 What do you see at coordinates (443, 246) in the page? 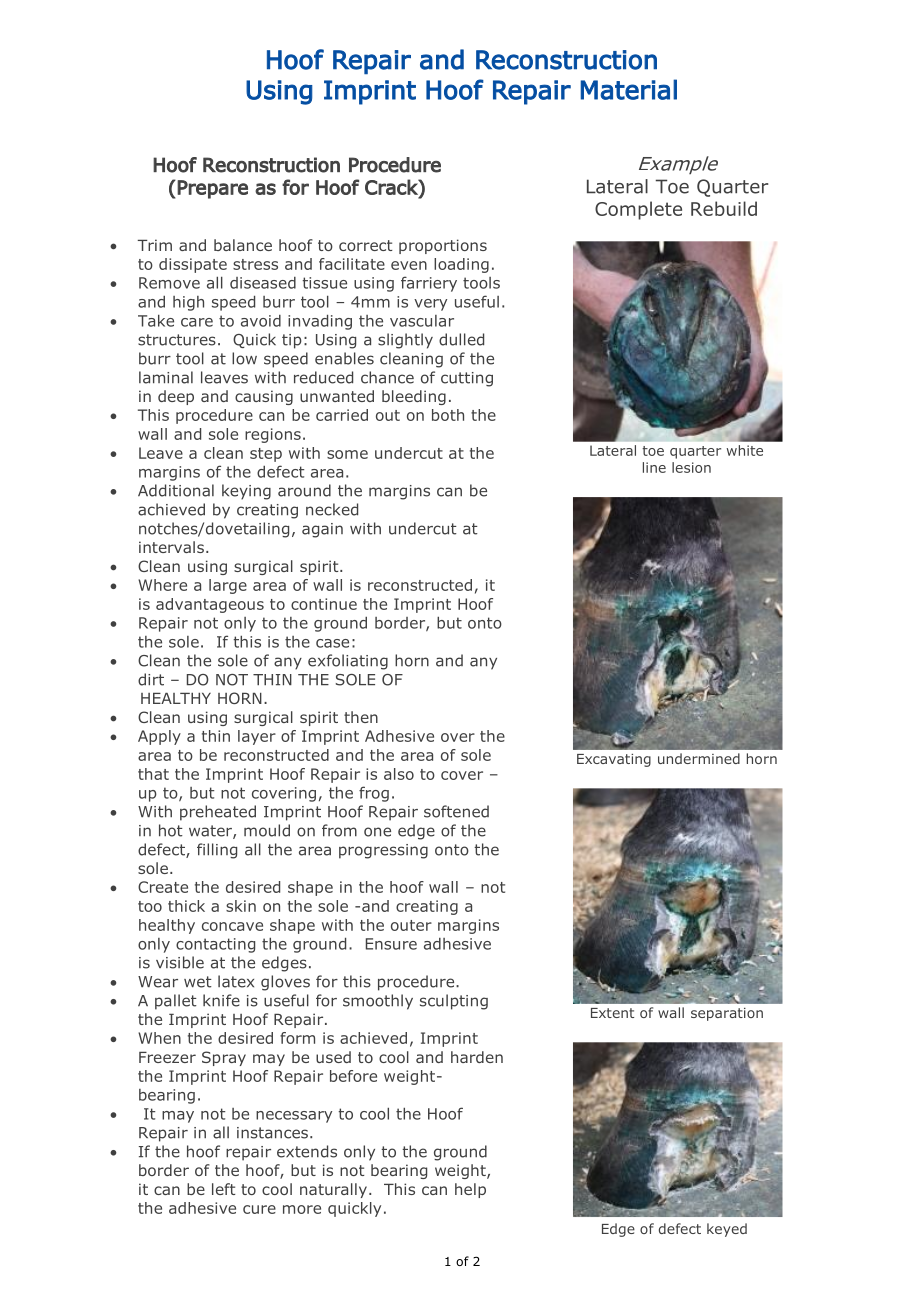
I see `proportions` at bounding box center [443, 246].
